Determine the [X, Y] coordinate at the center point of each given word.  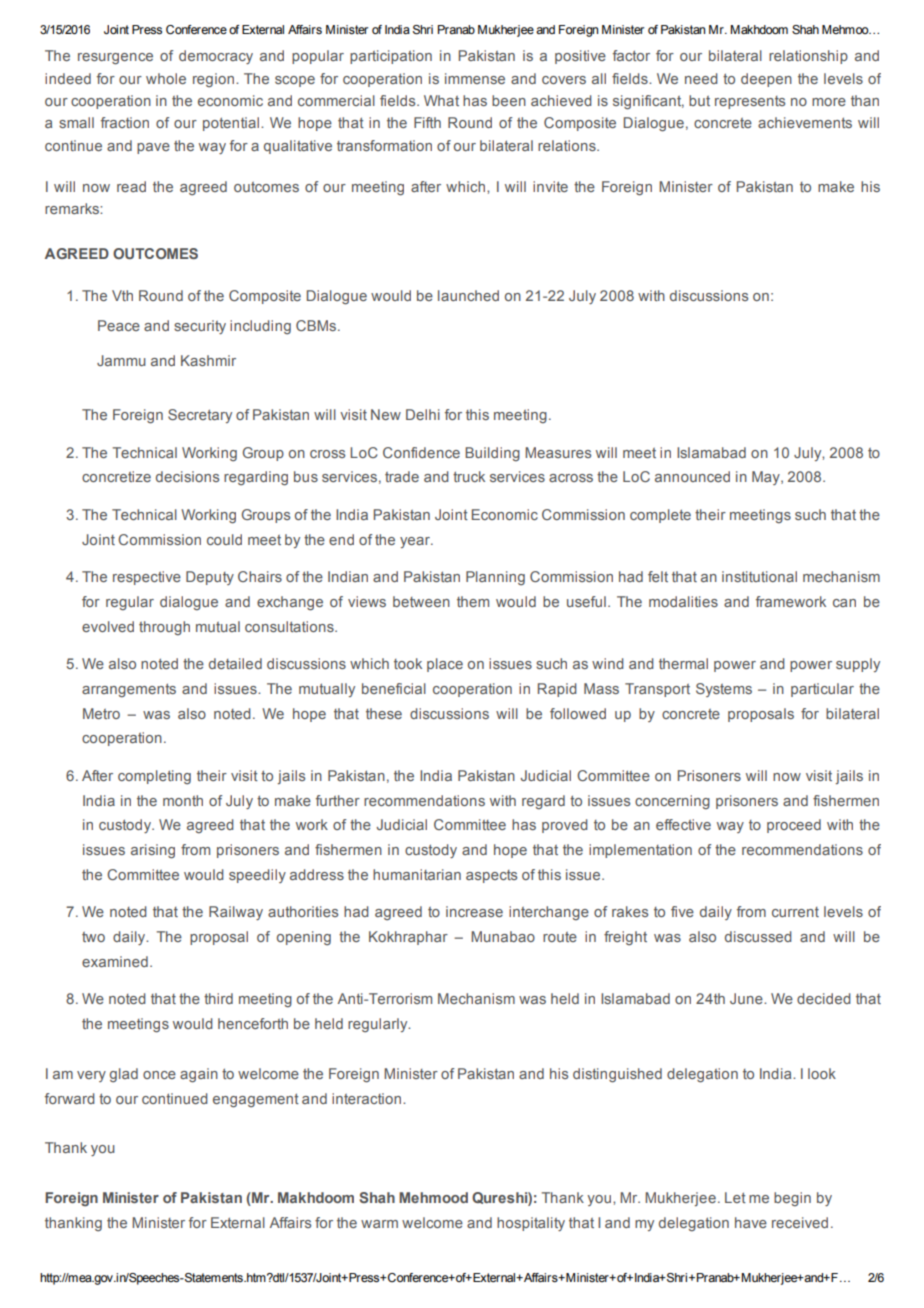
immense [475, 78]
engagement [256, 1100]
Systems [724, 690]
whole [166, 78]
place [445, 665]
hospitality [531, 1224]
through [164, 628]
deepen [766, 80]
